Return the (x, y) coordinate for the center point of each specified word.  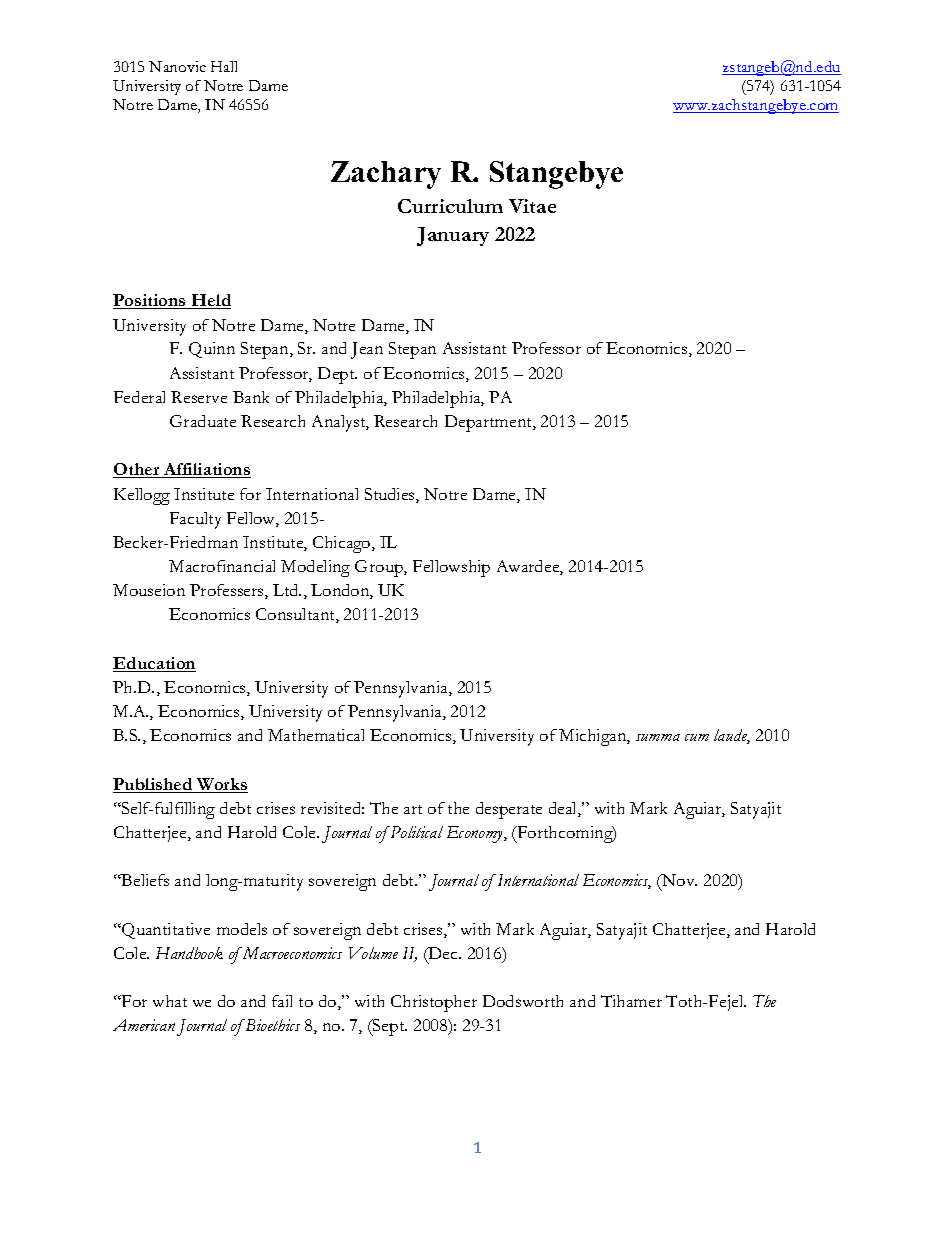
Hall (224, 66)
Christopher (434, 1003)
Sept (389, 1027)
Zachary (386, 175)
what (170, 1001)
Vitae (532, 206)
